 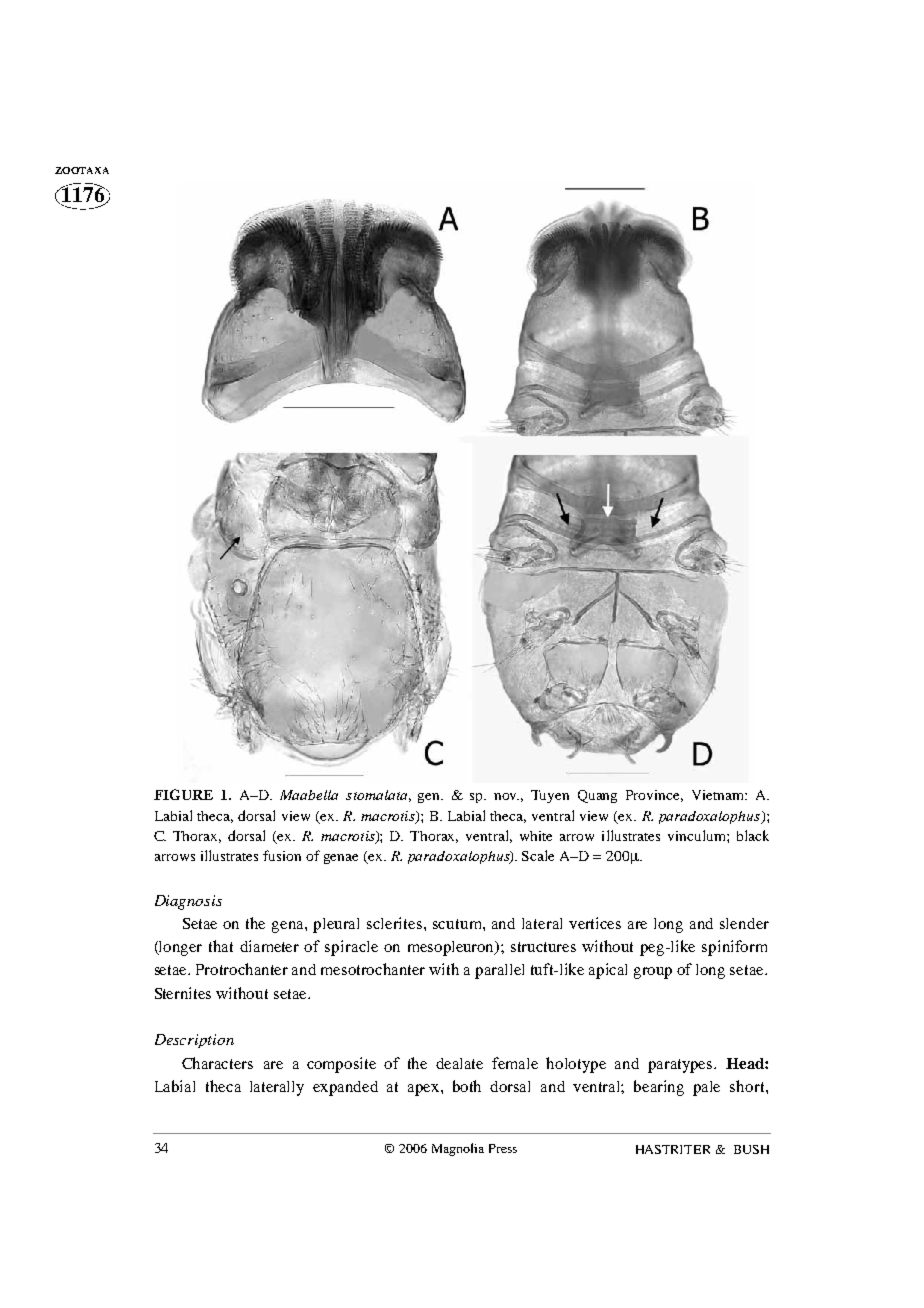 I want to click on sclerites, so click(x=396, y=923).
